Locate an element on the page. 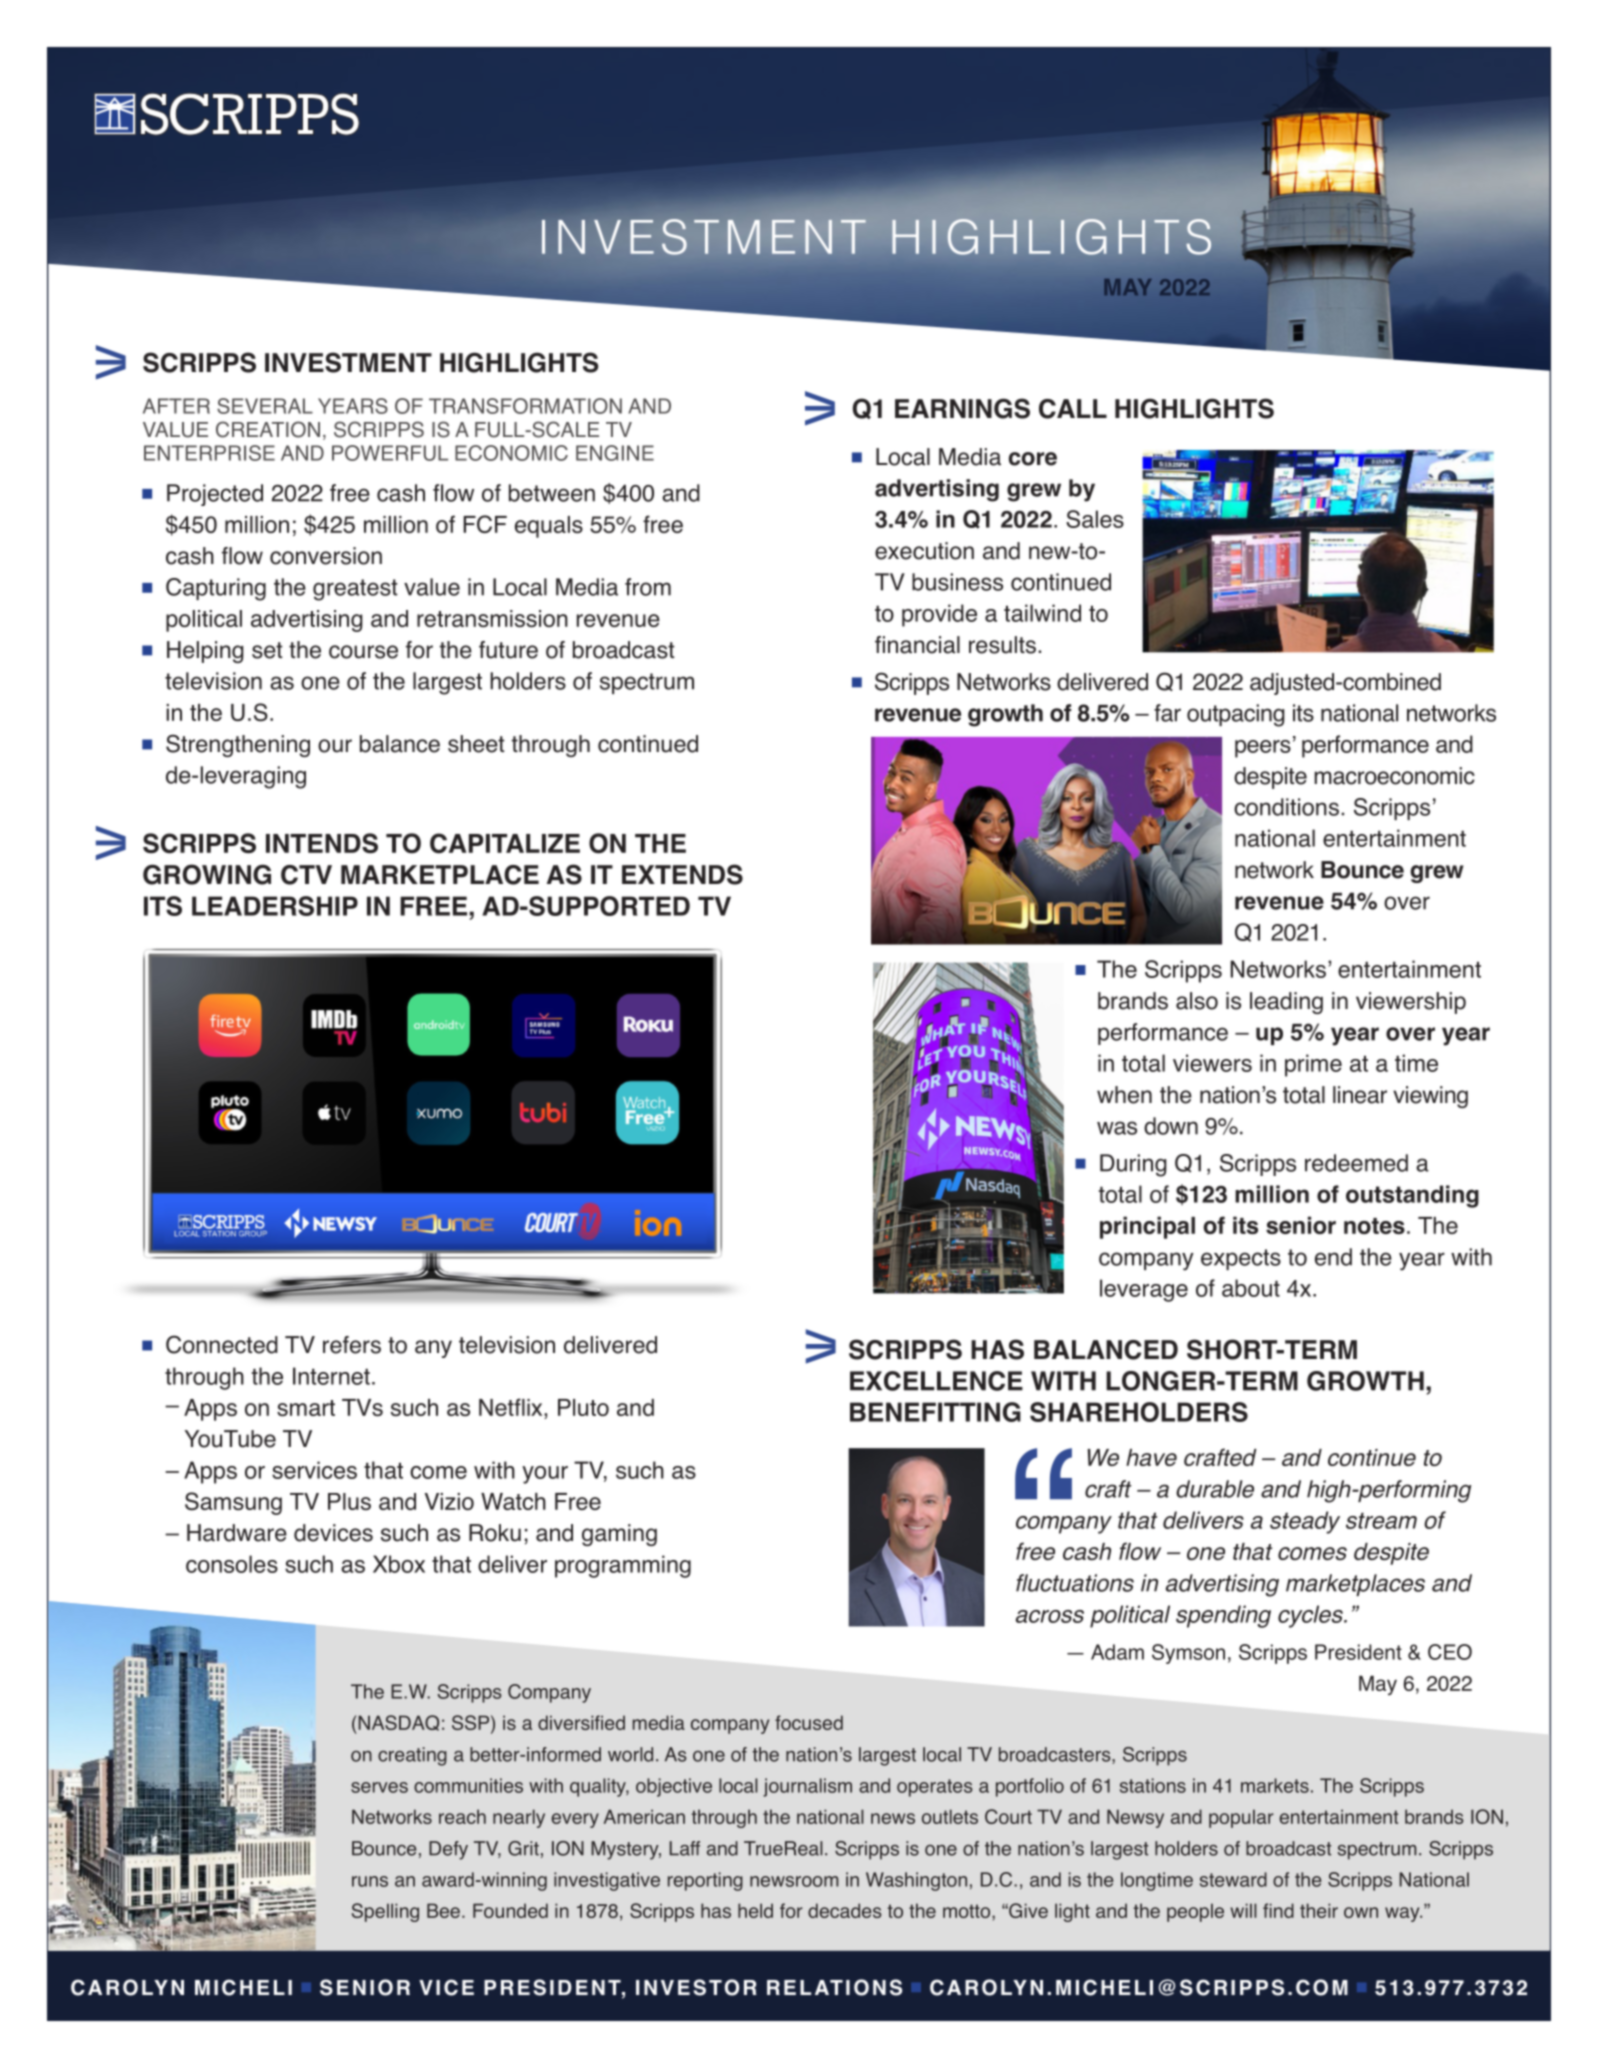 This document has height=2068, width=1598. EXTENDS is located at coordinates (682, 874).
